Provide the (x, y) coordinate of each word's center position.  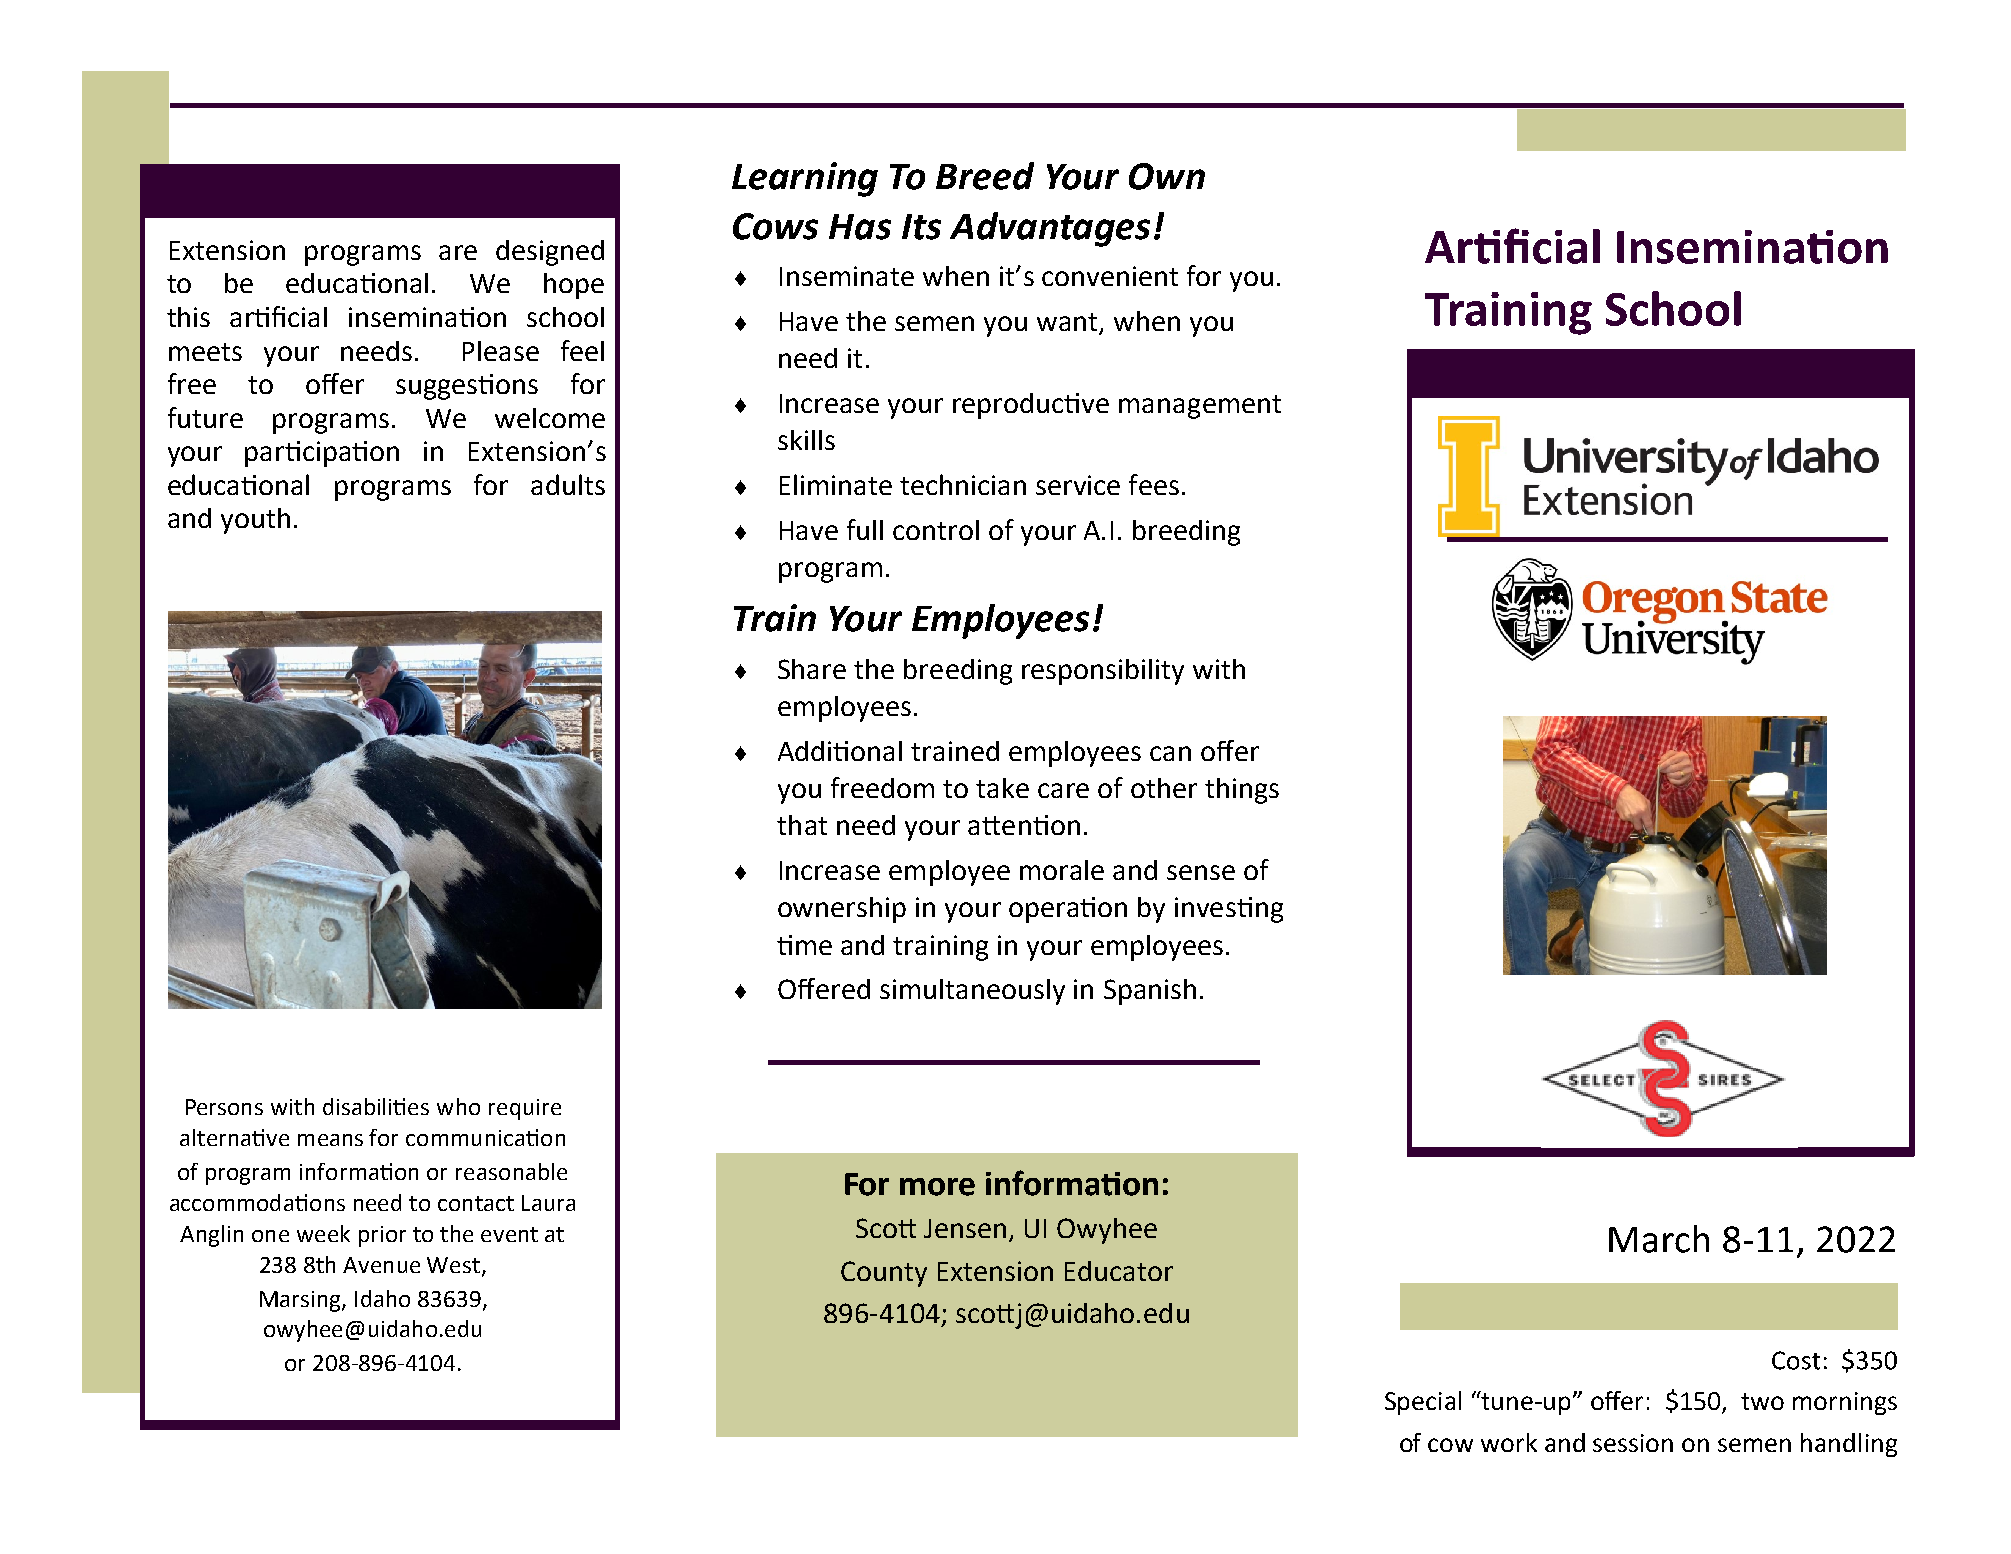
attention (1024, 825)
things (1242, 791)
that (802, 825)
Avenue (381, 1265)
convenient (1110, 276)
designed (550, 253)
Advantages (1050, 229)
